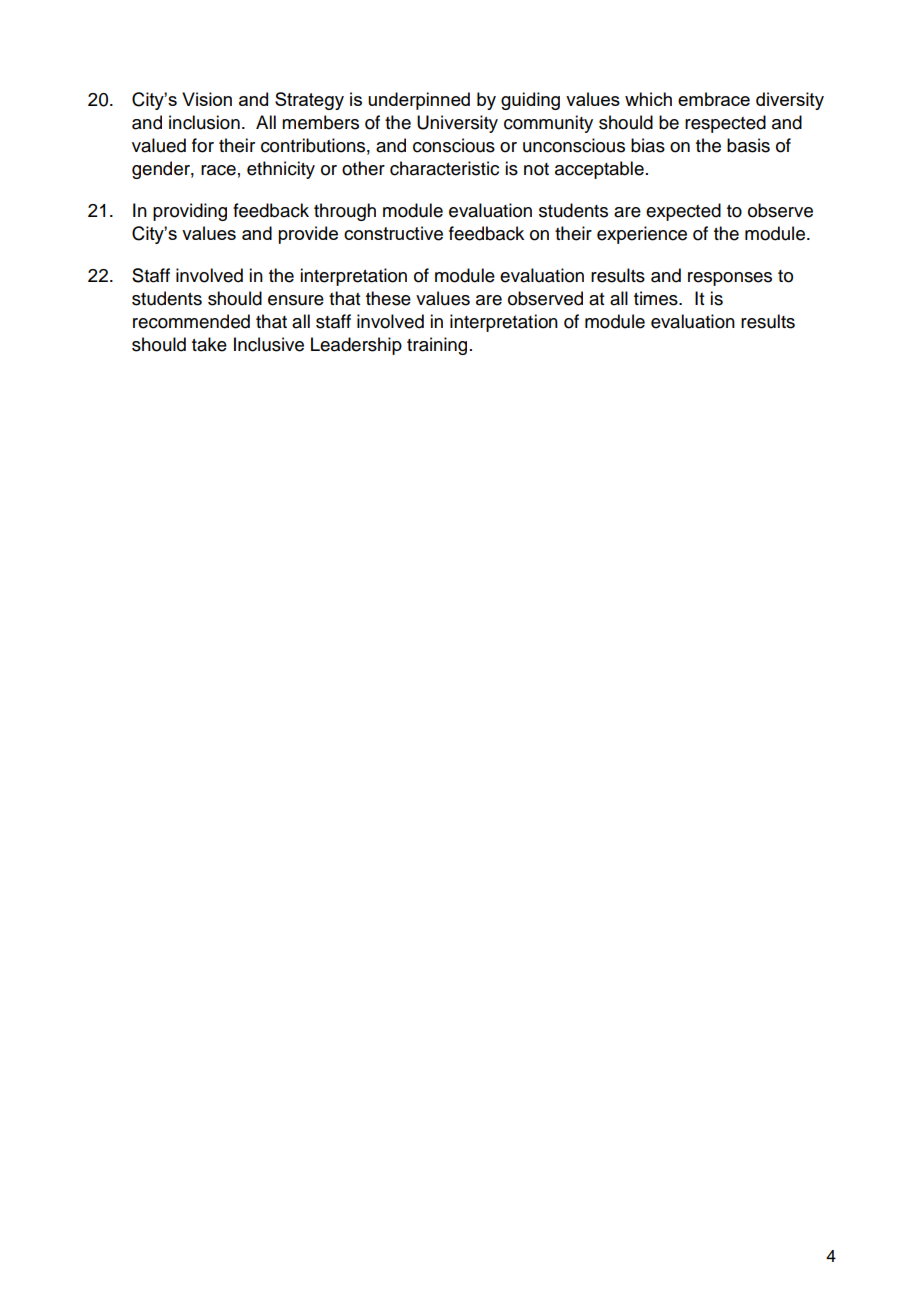 The width and height of the screenshot is (924, 1308). Describe the element at coordinates (209, 344) in the screenshot. I see `take` at that location.
